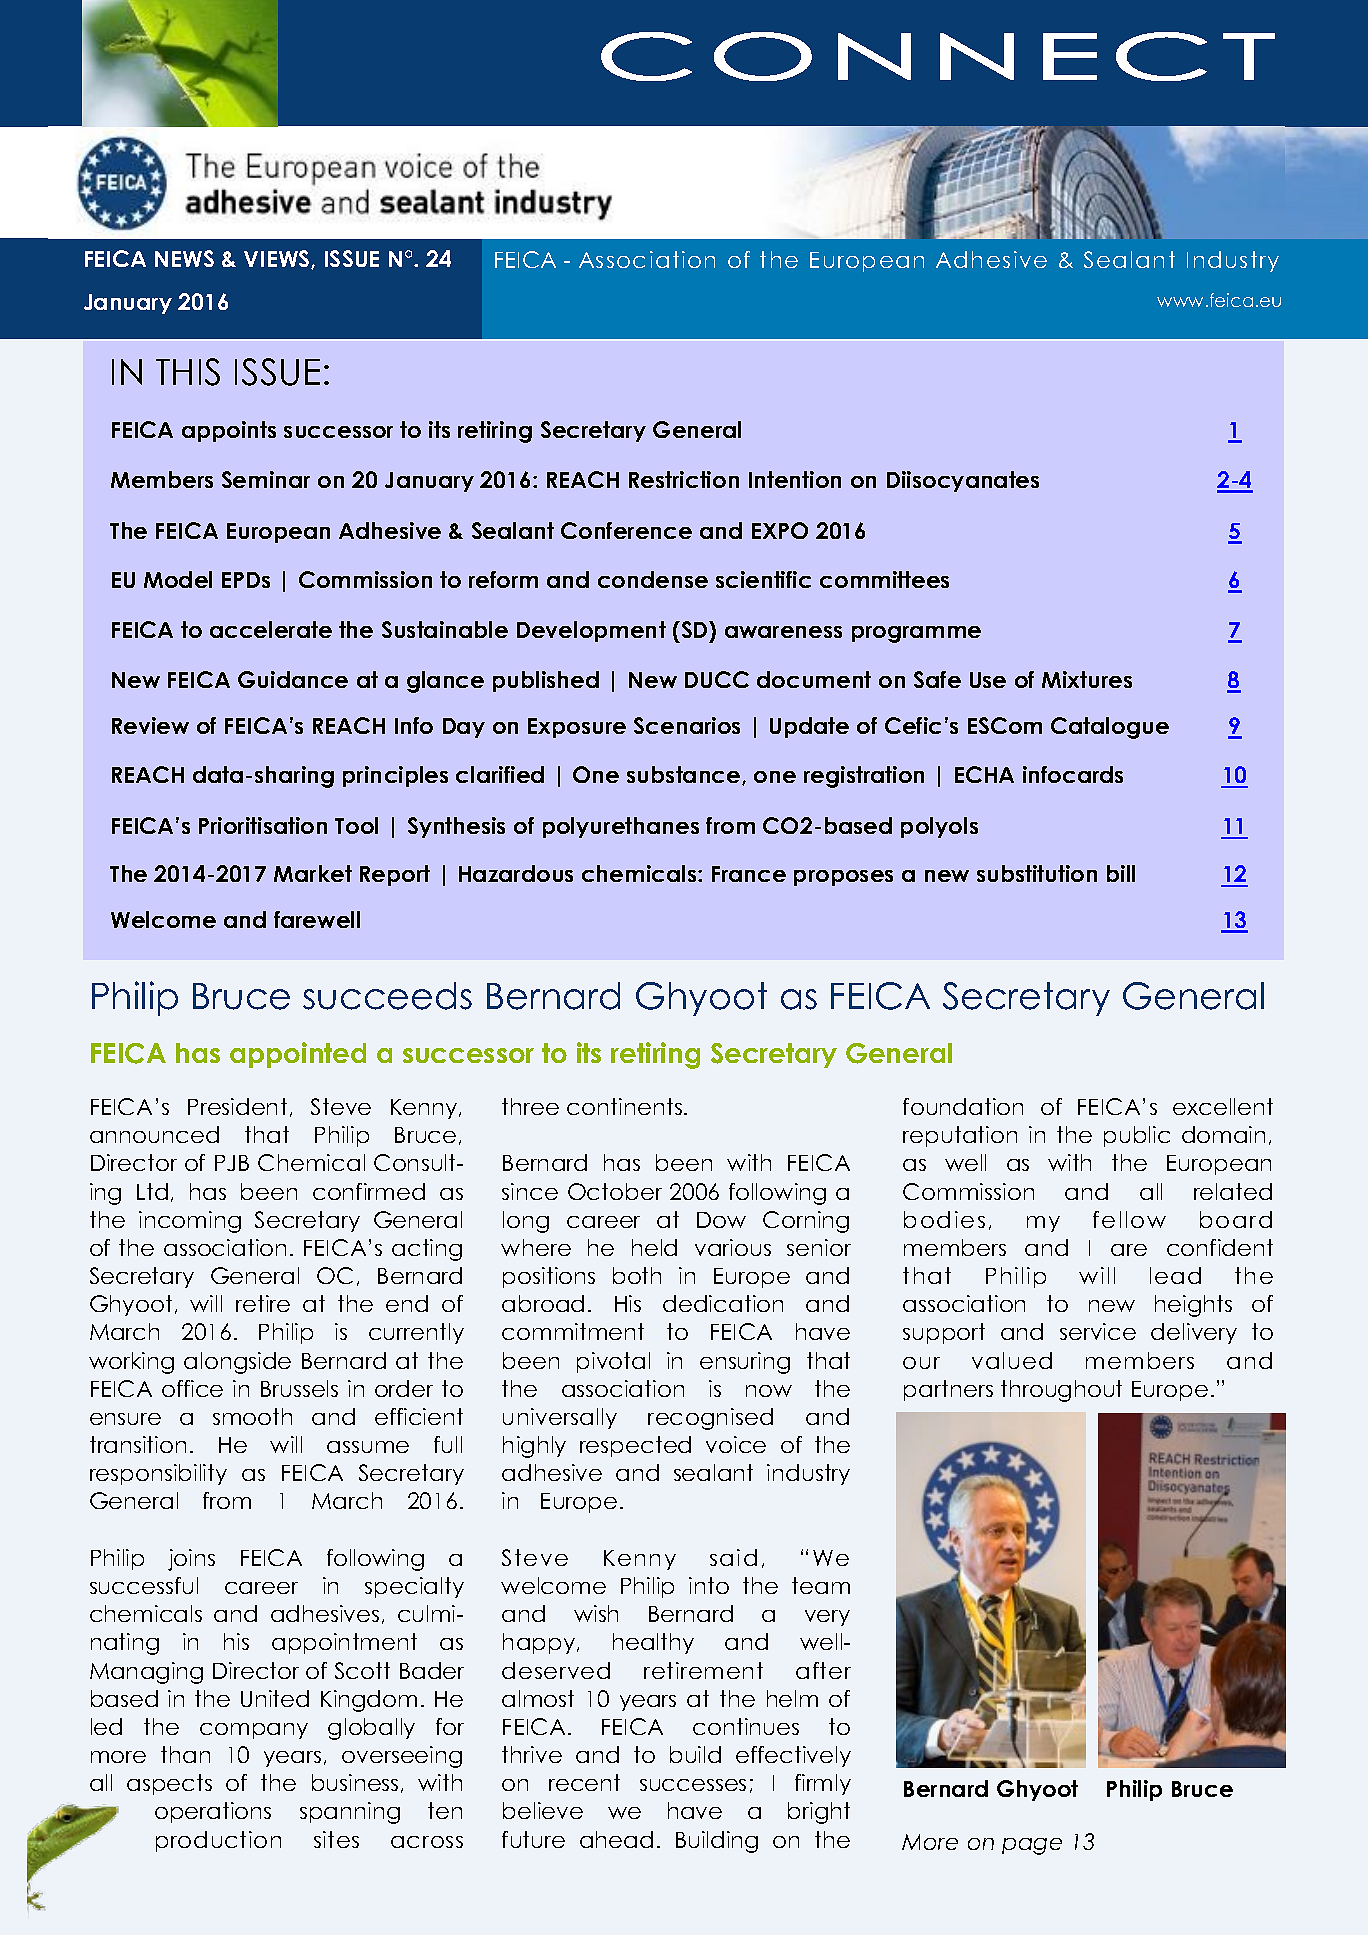 Image resolution: width=1368 pixels, height=1935 pixels. What do you see at coordinates (795, 479) in the screenshot?
I see `Intention` at bounding box center [795, 479].
